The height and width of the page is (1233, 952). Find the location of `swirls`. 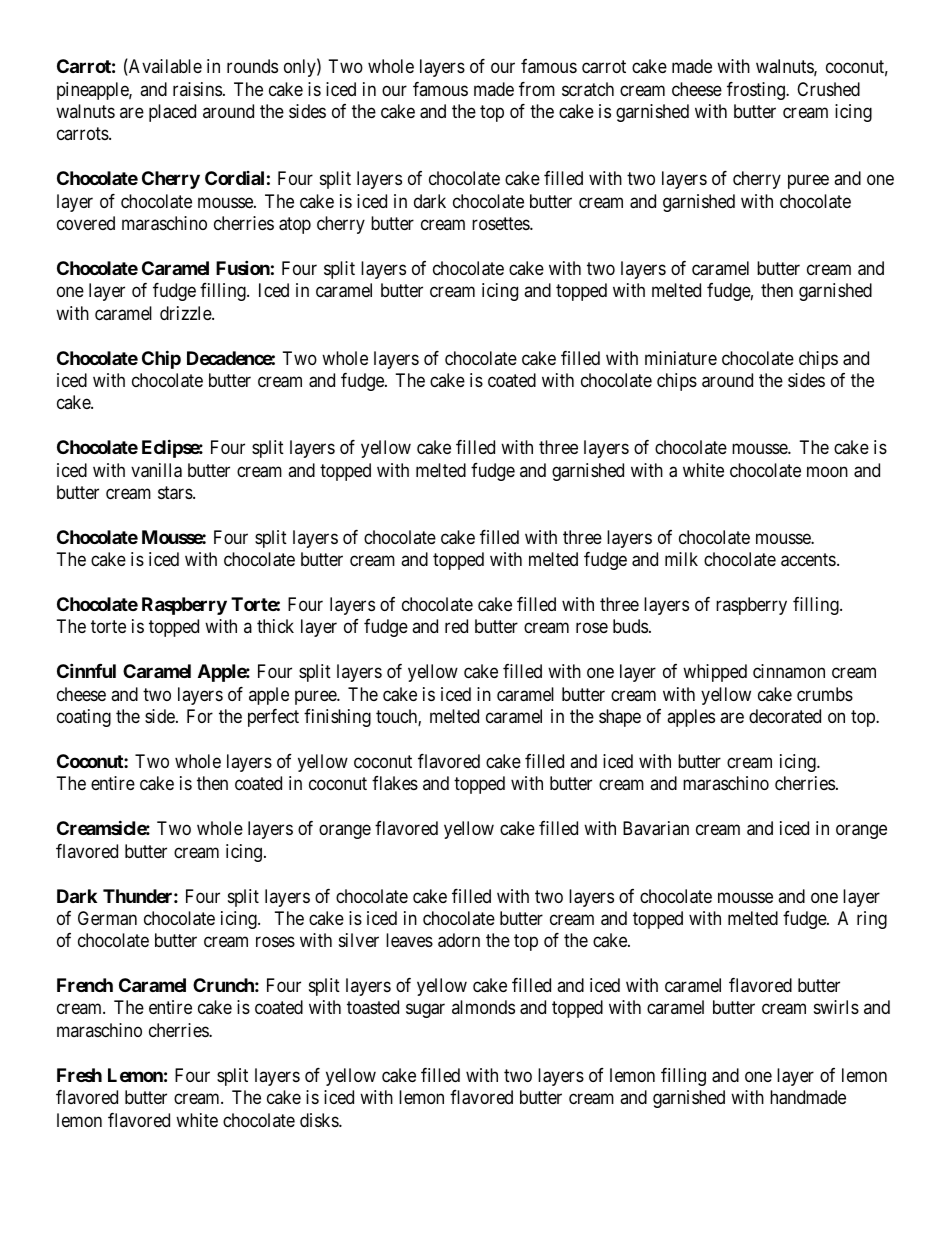

swirls is located at coordinates (836, 1007).
